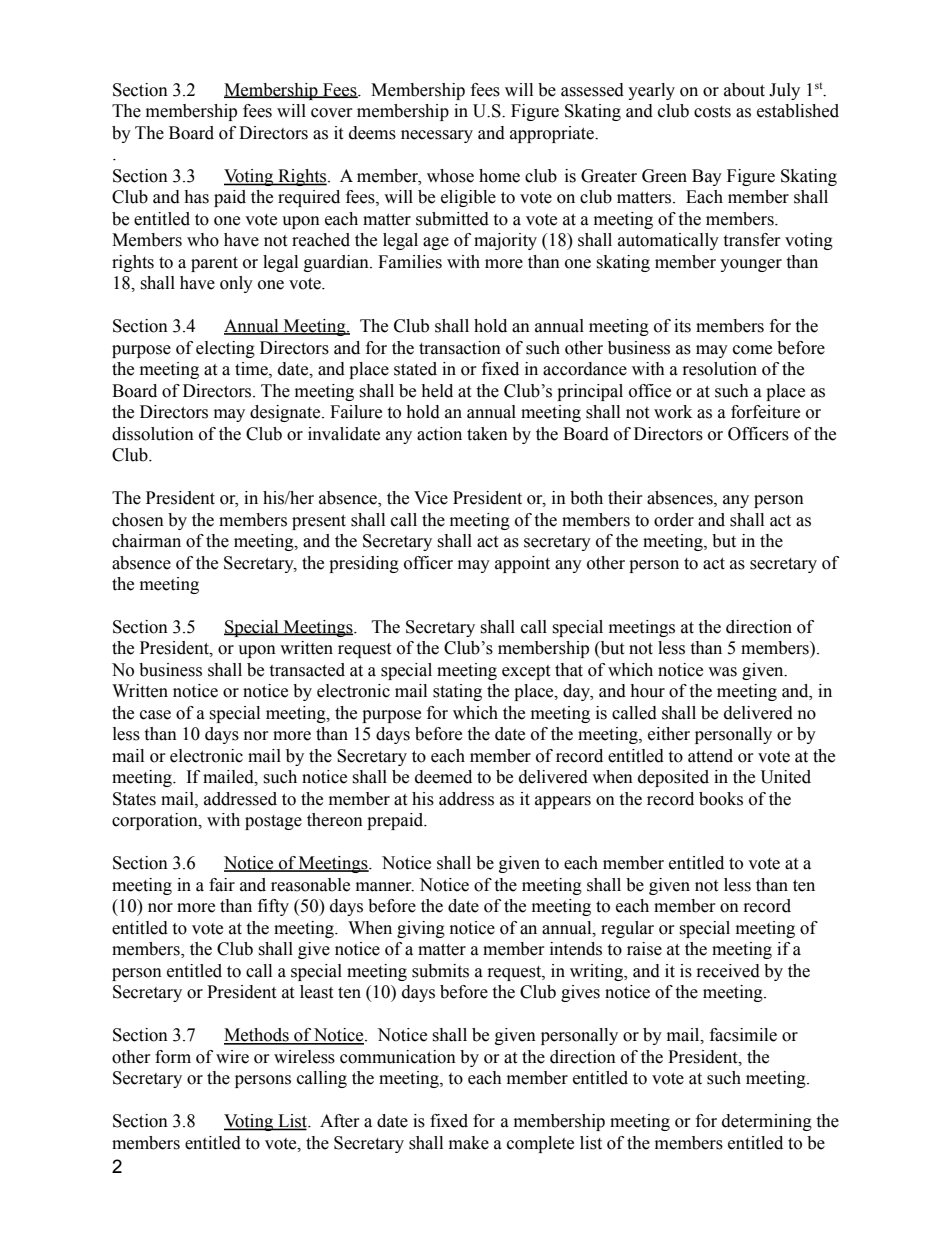  Describe the element at coordinates (487, 434) in the document. I see `taken` at that location.
